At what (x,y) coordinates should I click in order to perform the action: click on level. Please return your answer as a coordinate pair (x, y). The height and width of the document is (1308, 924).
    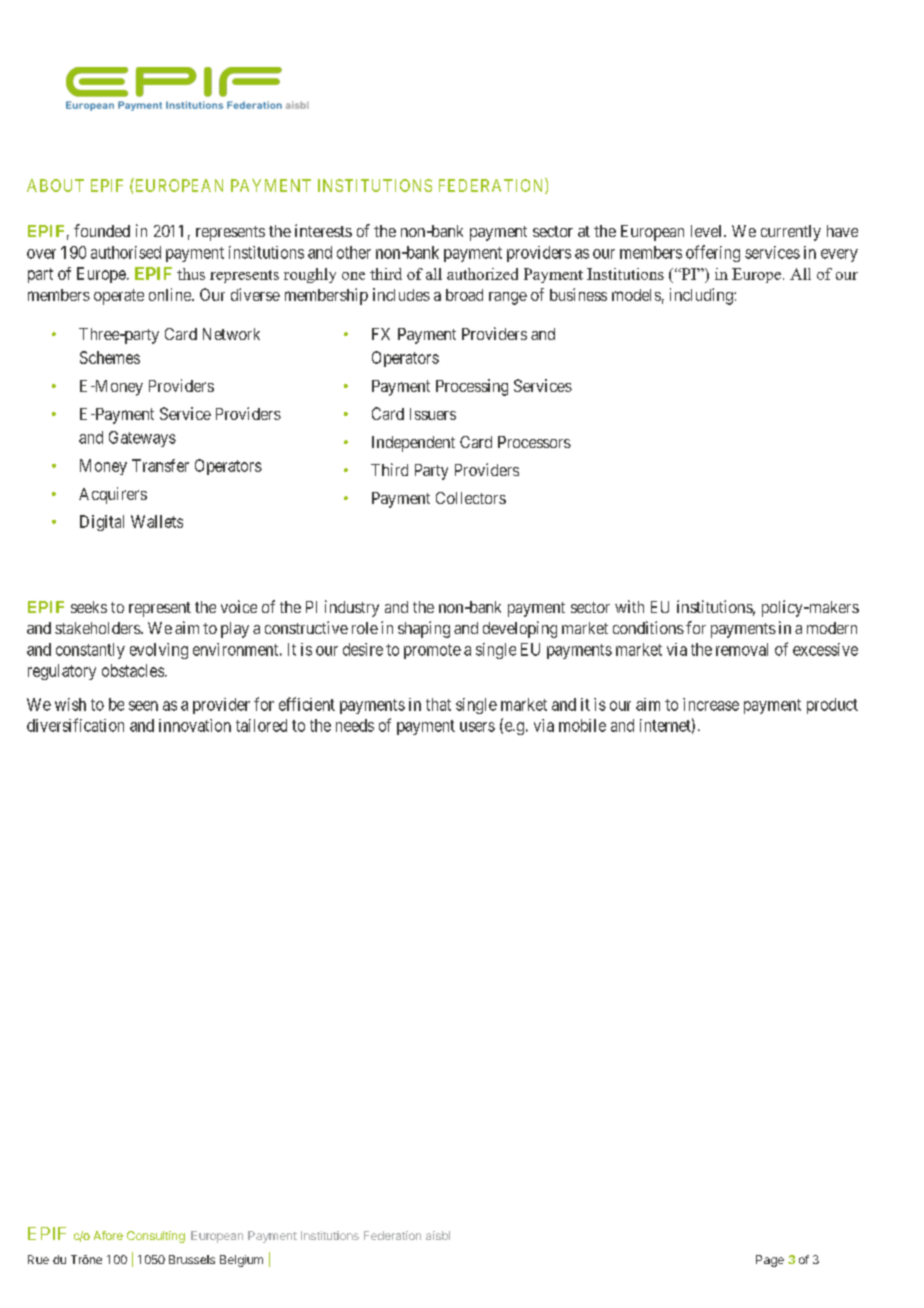
    Looking at the image, I should click on (708, 231).
